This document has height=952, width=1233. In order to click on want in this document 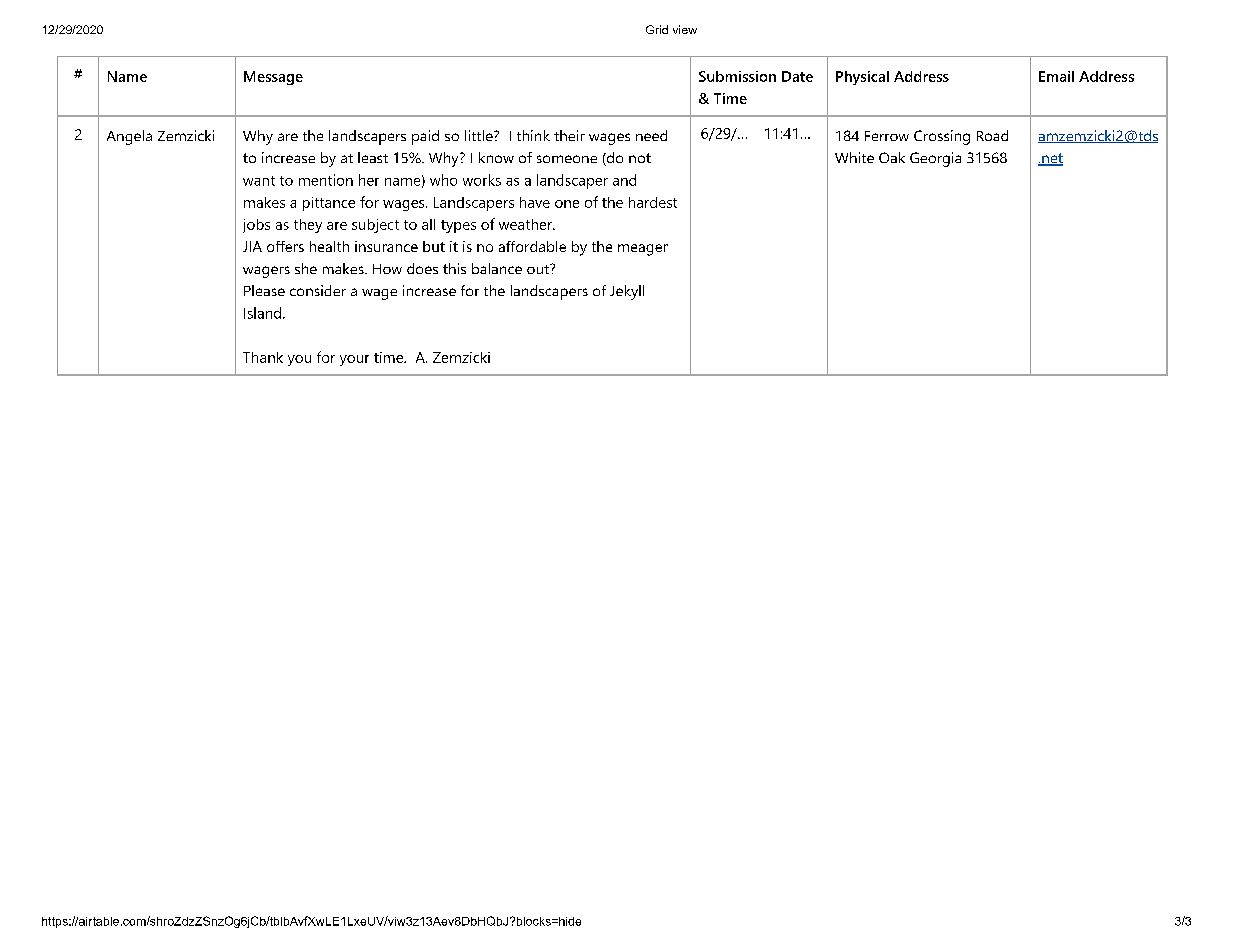, I will do `click(259, 181)`.
